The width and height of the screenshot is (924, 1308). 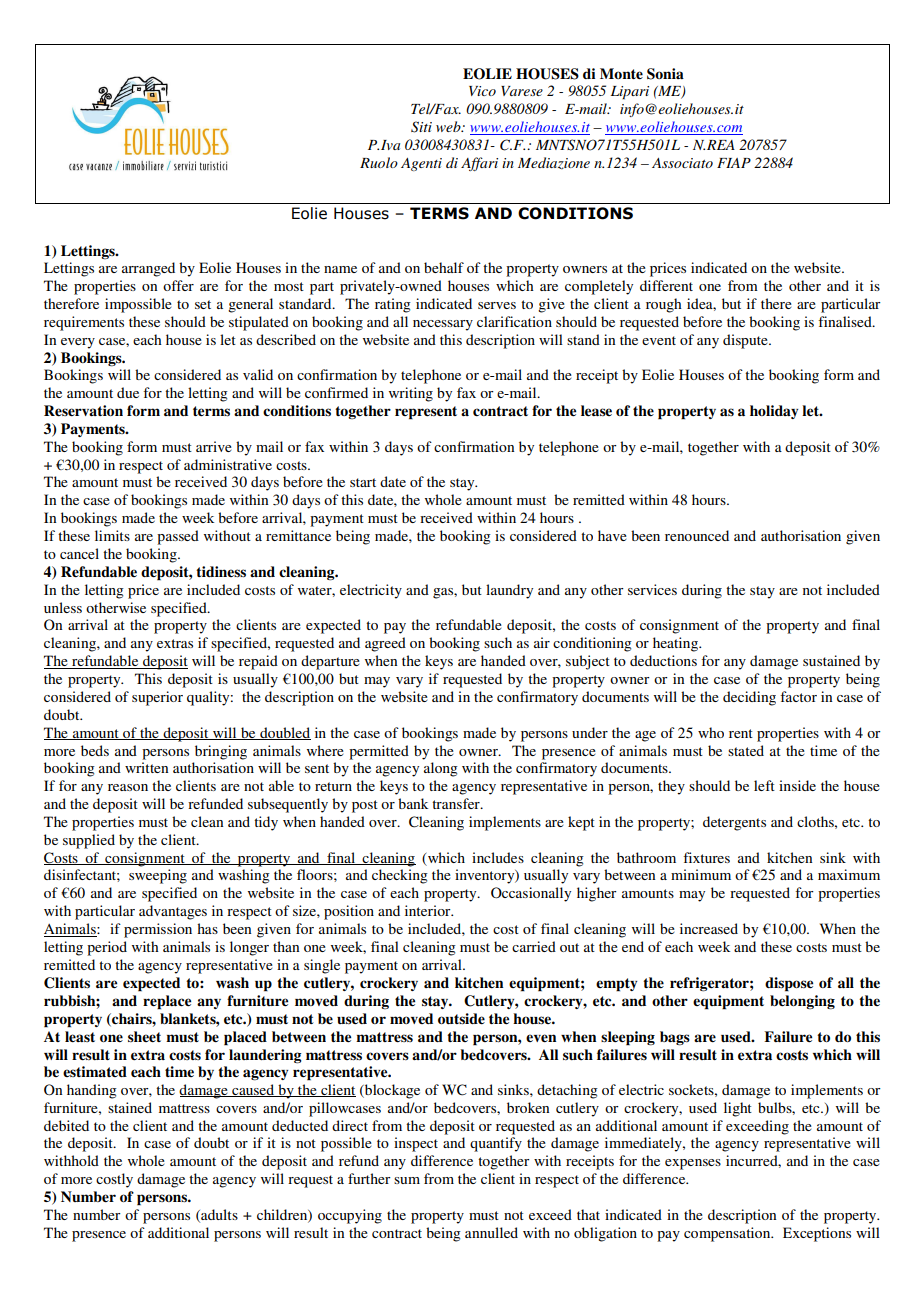 I want to click on Monte, so click(x=621, y=73).
